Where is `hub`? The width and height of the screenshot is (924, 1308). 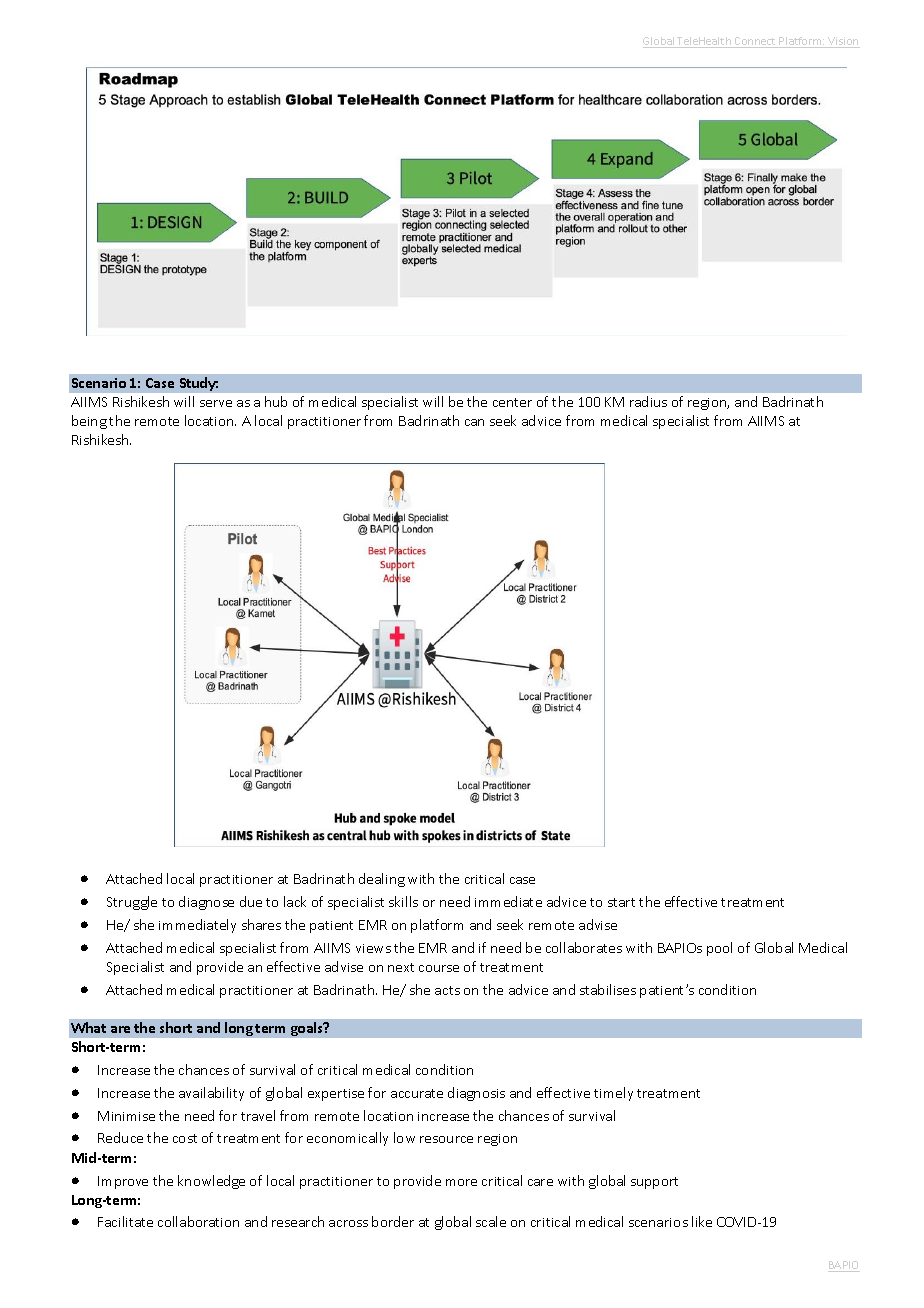
hub is located at coordinates (276, 401).
